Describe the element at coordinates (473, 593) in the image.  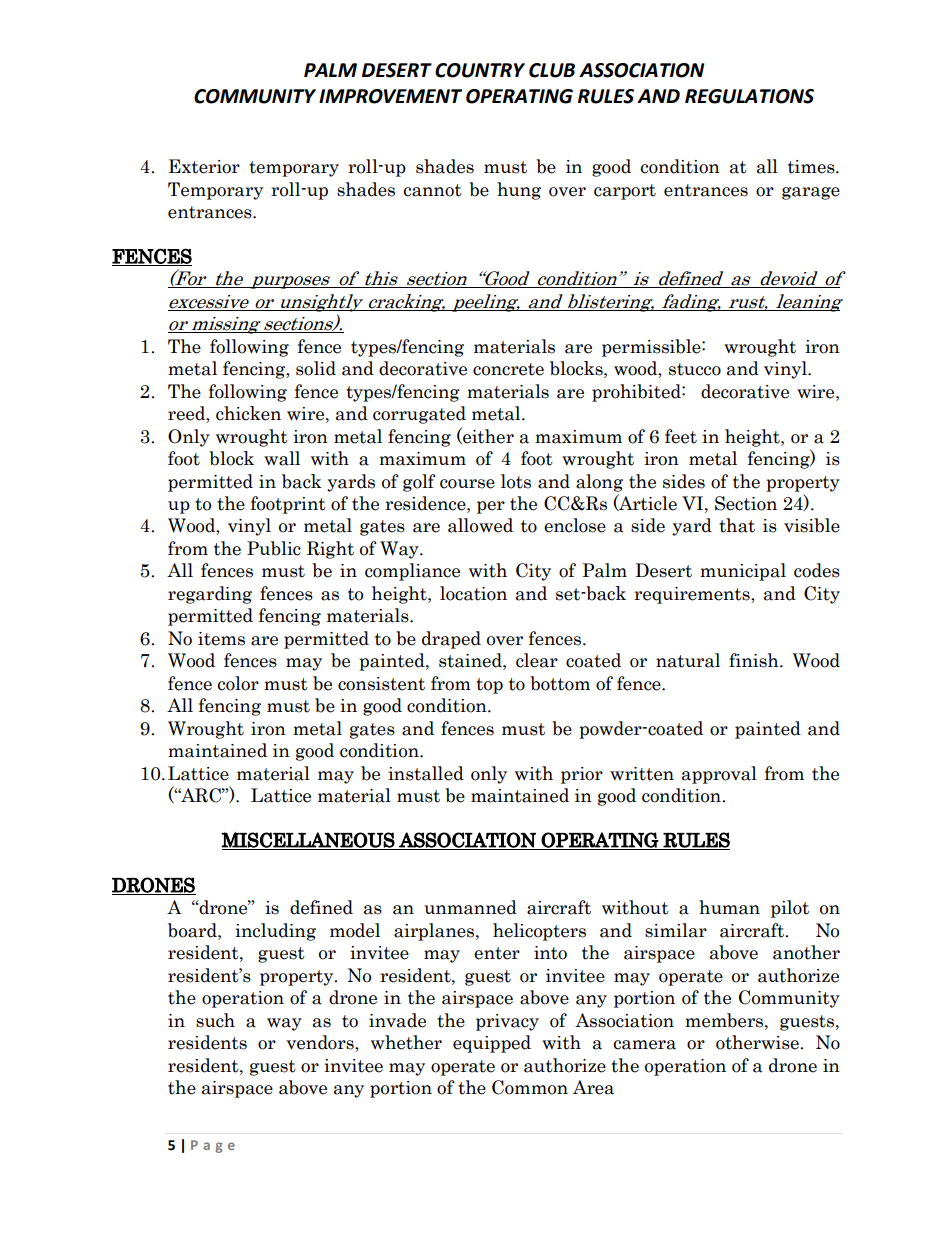
I see `location` at that location.
